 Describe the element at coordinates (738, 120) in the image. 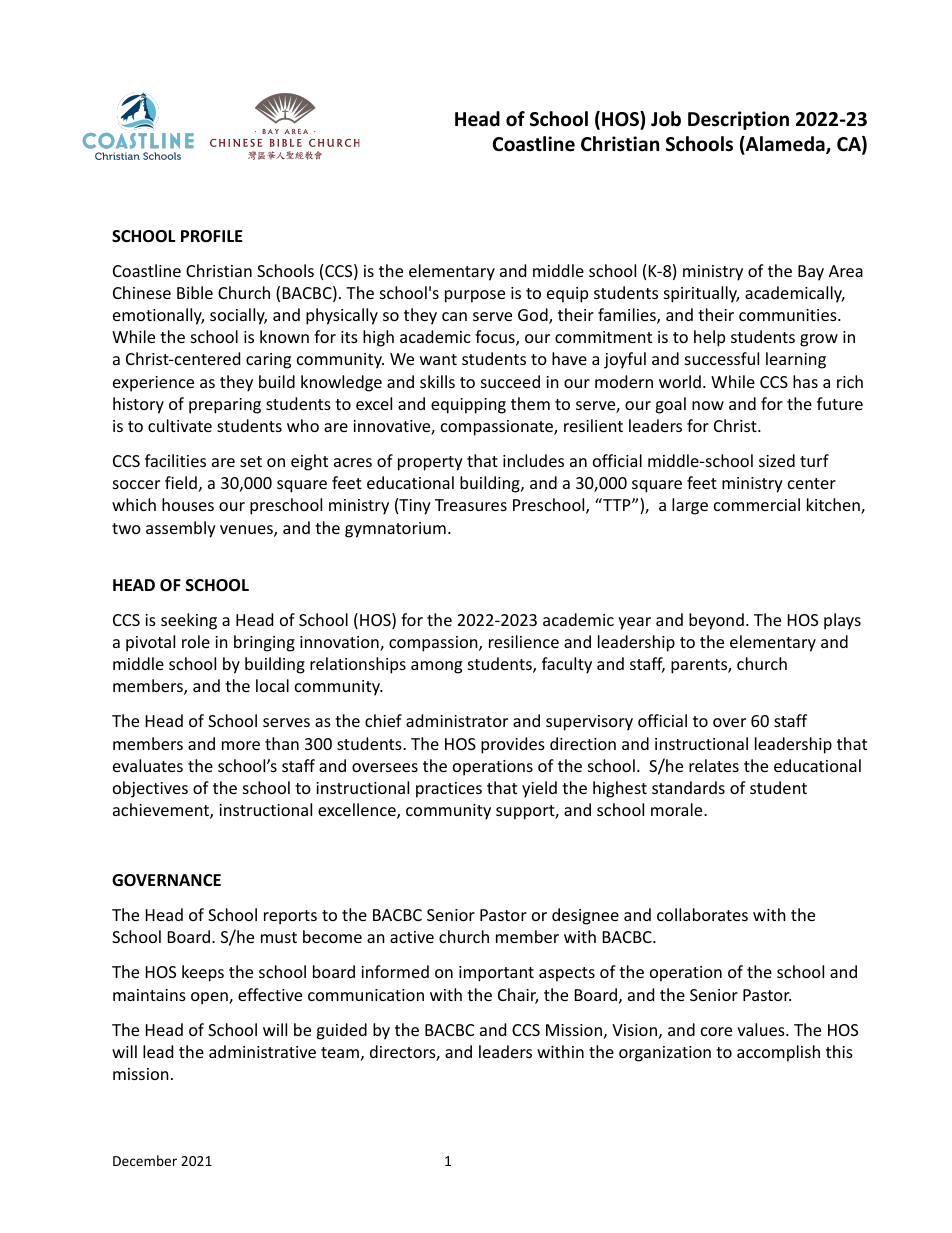

I see `Description` at that location.
